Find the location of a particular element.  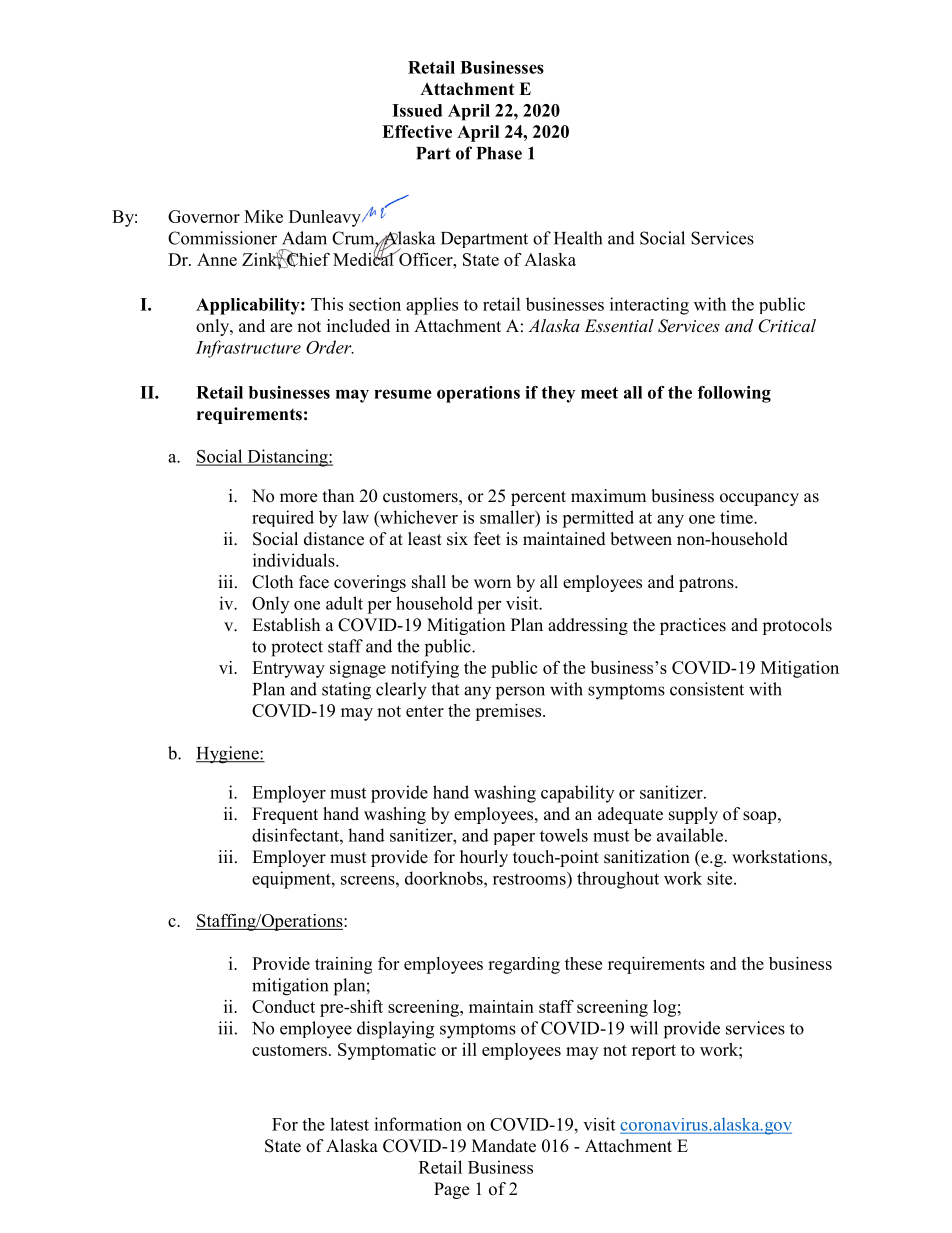

latest is located at coordinates (349, 1124).
